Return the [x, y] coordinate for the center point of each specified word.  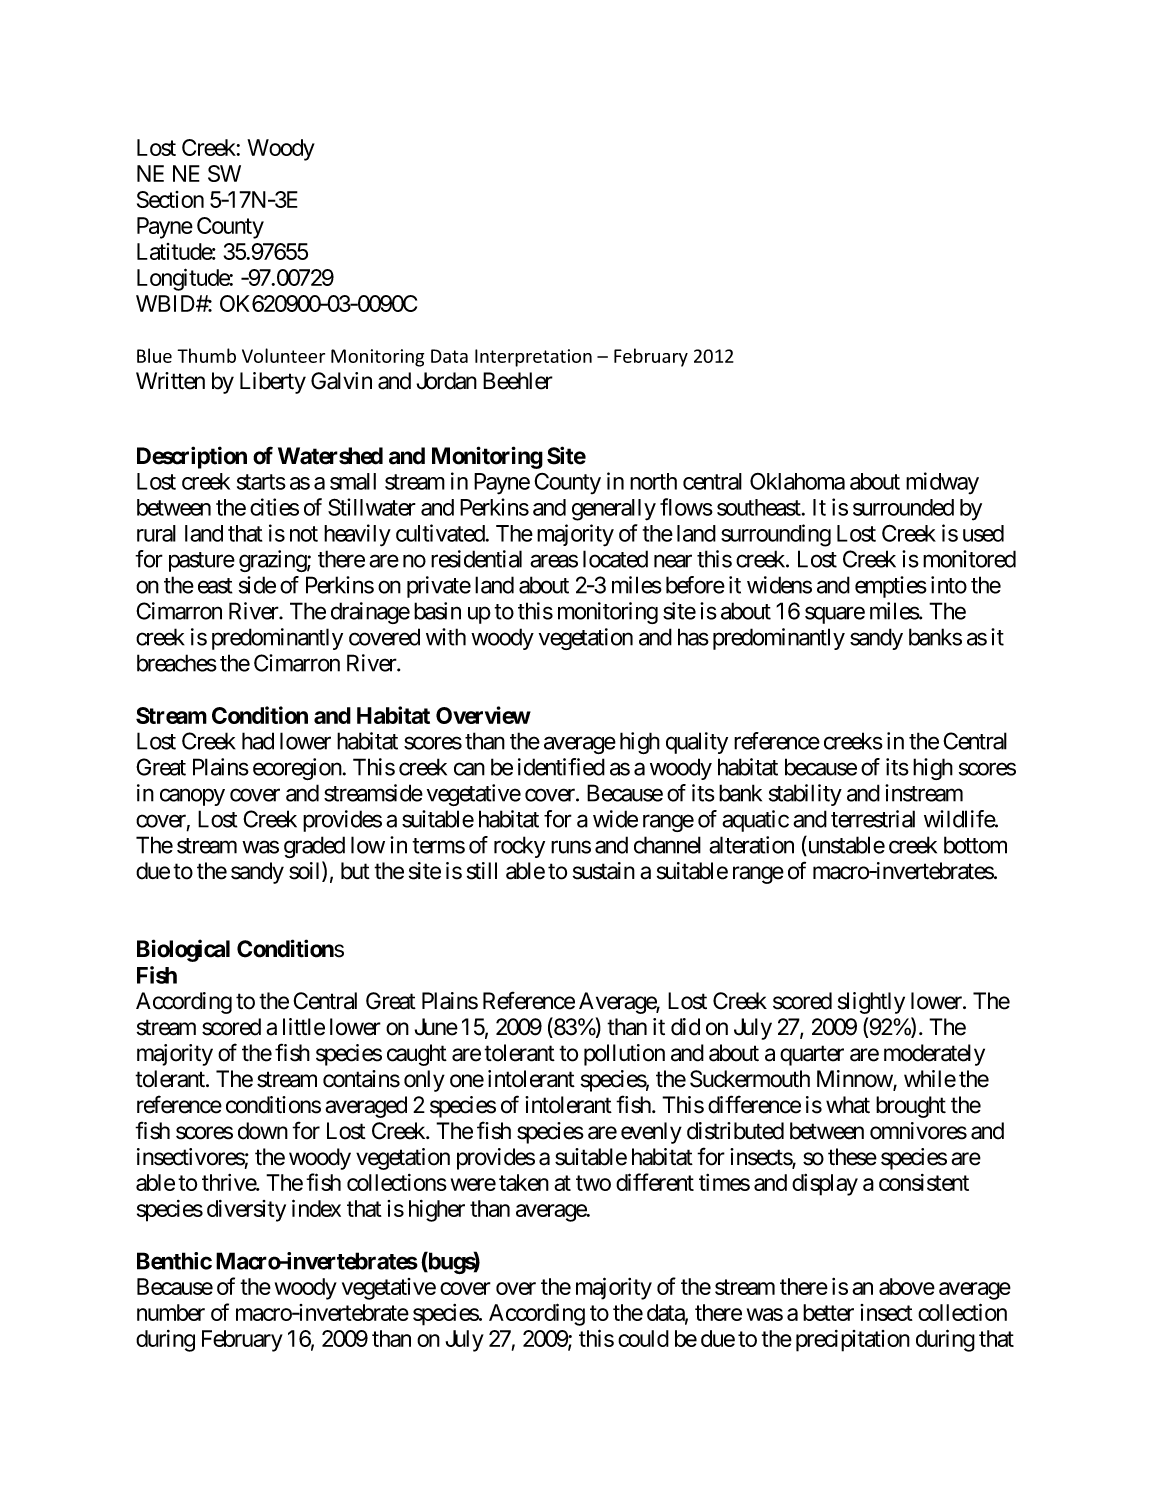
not [304, 534]
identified [561, 767]
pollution [624, 1055]
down [263, 1131]
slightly [871, 1003]
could [643, 1338]
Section [170, 199]
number [171, 1312]
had [258, 741]
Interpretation [533, 358]
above [907, 1286]
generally [614, 510]
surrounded [903, 507]
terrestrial [873, 819]
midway [942, 483]
